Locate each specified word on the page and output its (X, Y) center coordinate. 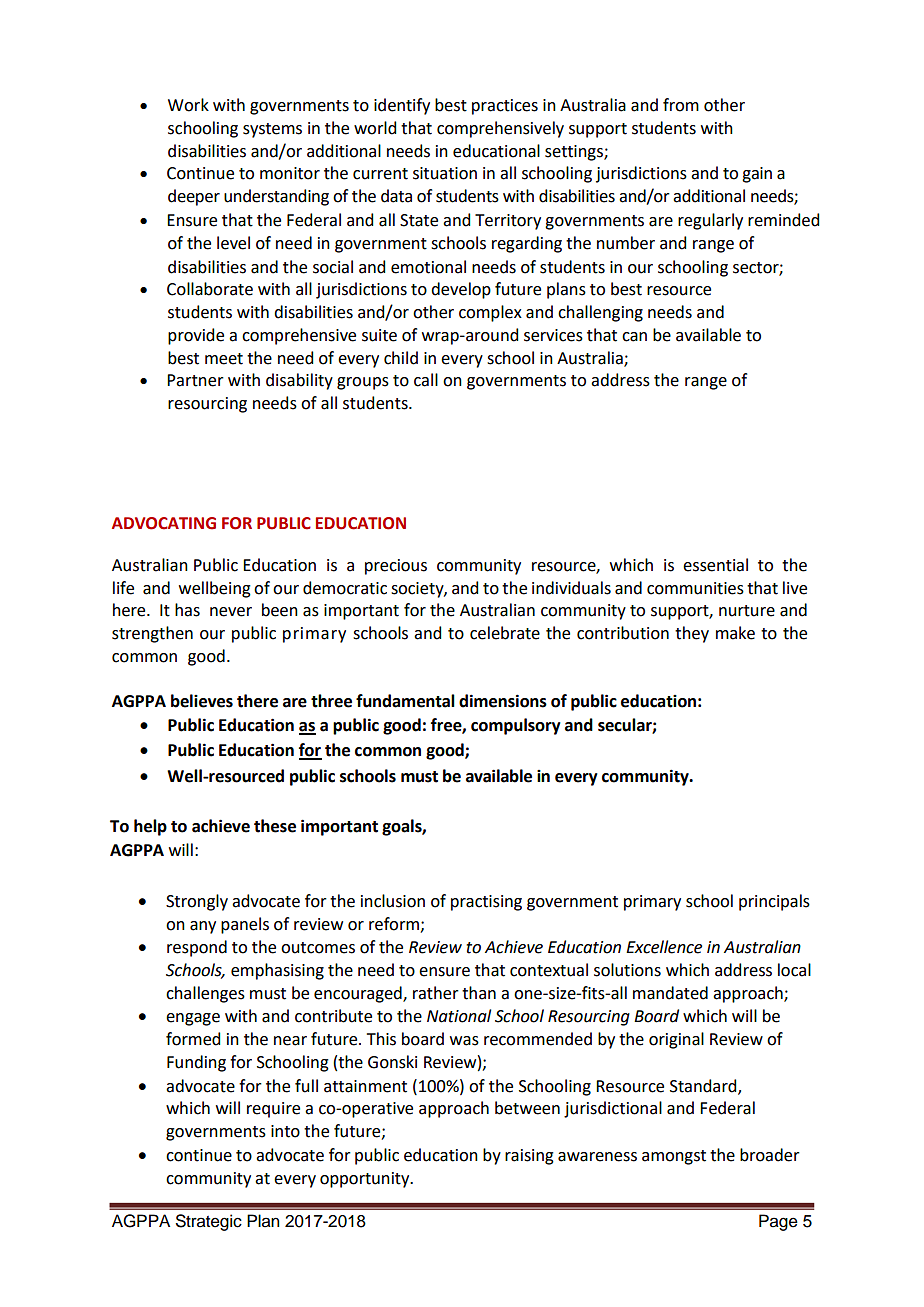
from (681, 105)
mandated (670, 993)
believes (202, 701)
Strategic (209, 1222)
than (479, 993)
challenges (205, 994)
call (426, 380)
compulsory (516, 726)
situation (445, 173)
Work (188, 105)
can (634, 337)
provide (196, 336)
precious (396, 567)
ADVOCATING (164, 523)
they (692, 634)
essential (715, 565)
